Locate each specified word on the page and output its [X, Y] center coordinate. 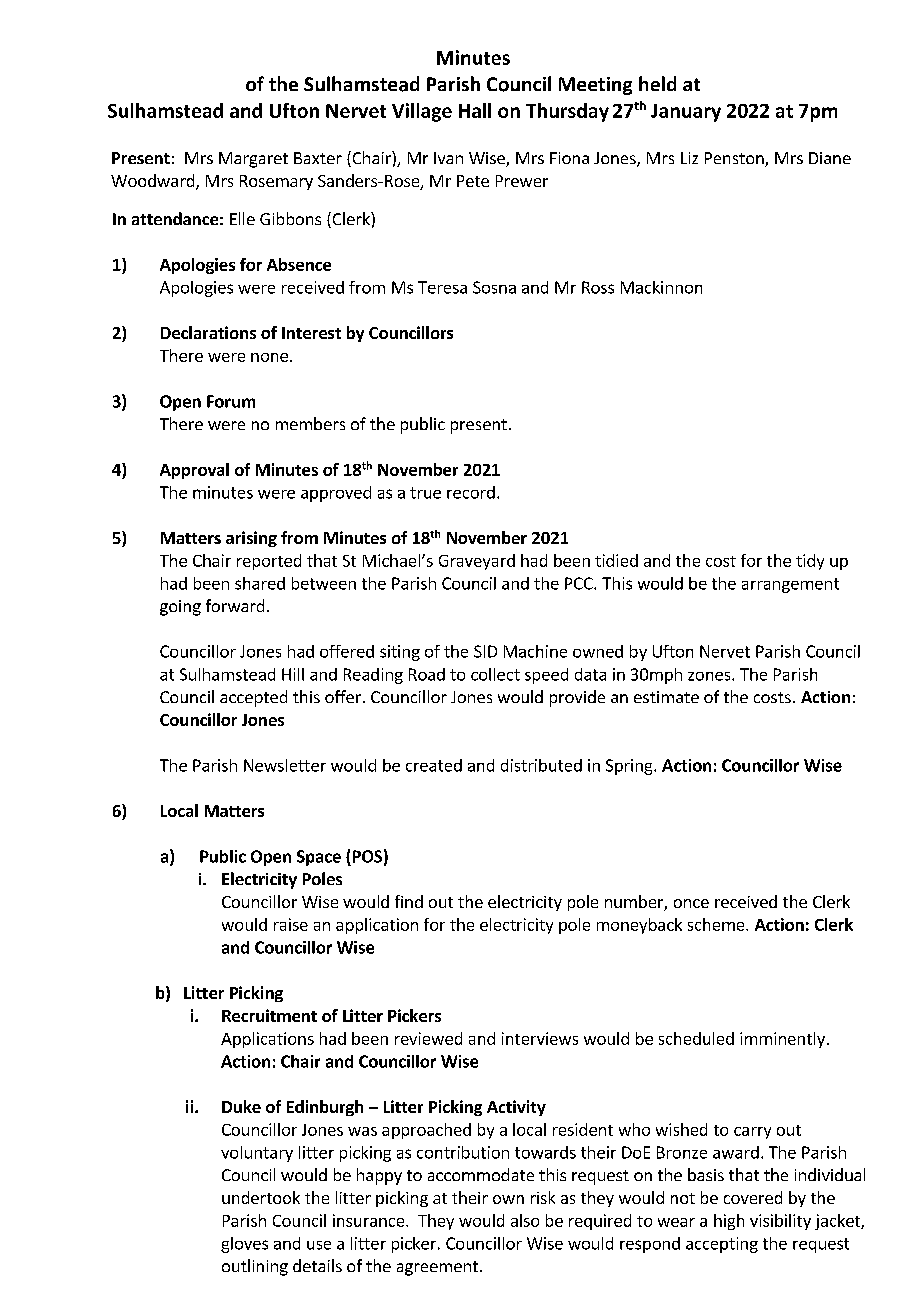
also [525, 1220]
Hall [475, 110]
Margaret [253, 160]
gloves [244, 1245]
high [729, 1222]
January [686, 113]
